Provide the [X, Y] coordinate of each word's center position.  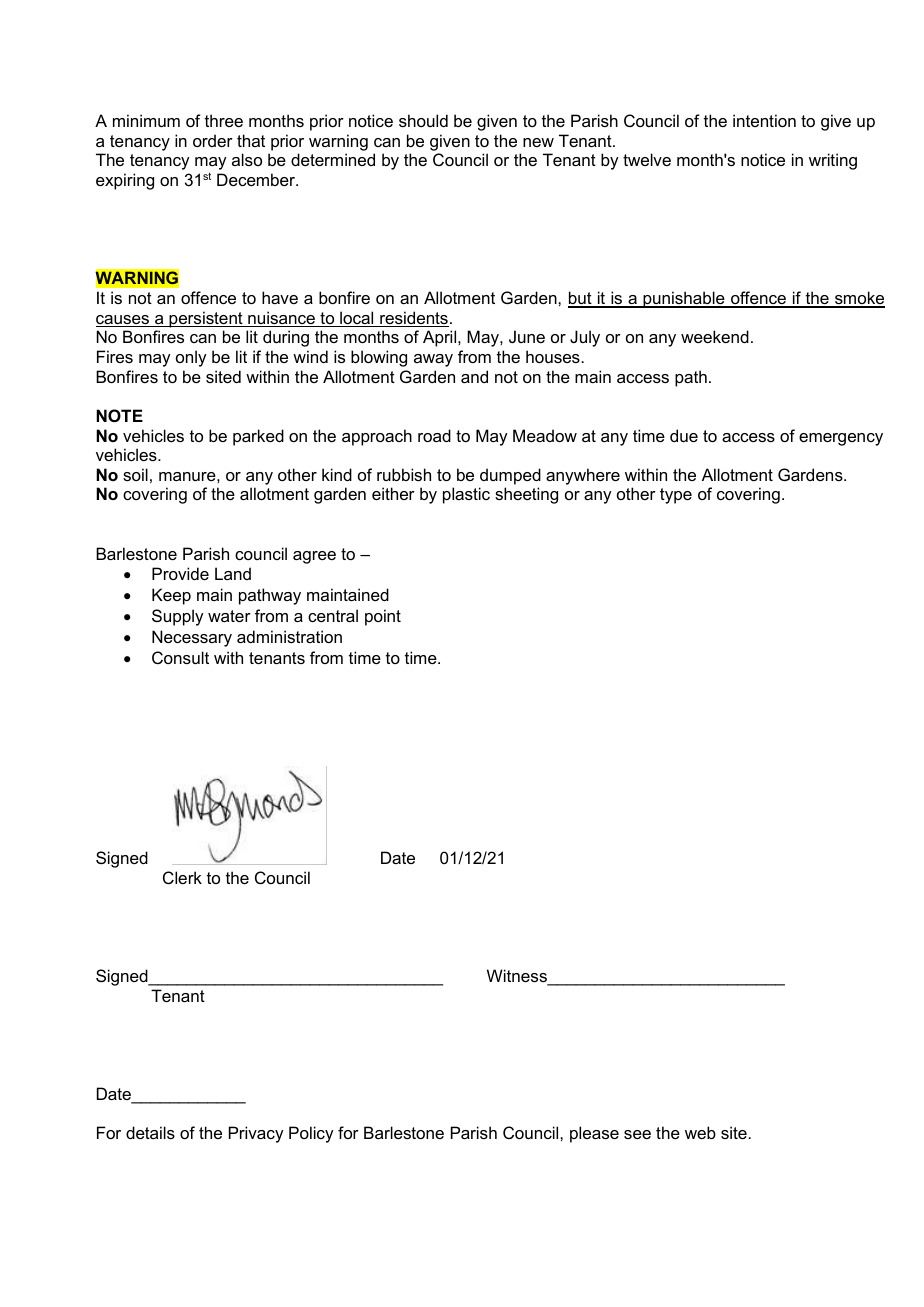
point [383, 617]
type [676, 496]
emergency [841, 439]
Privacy [256, 1134]
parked [258, 437]
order [213, 140]
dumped [510, 476]
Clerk [182, 877]
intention [764, 120]
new [538, 142]
